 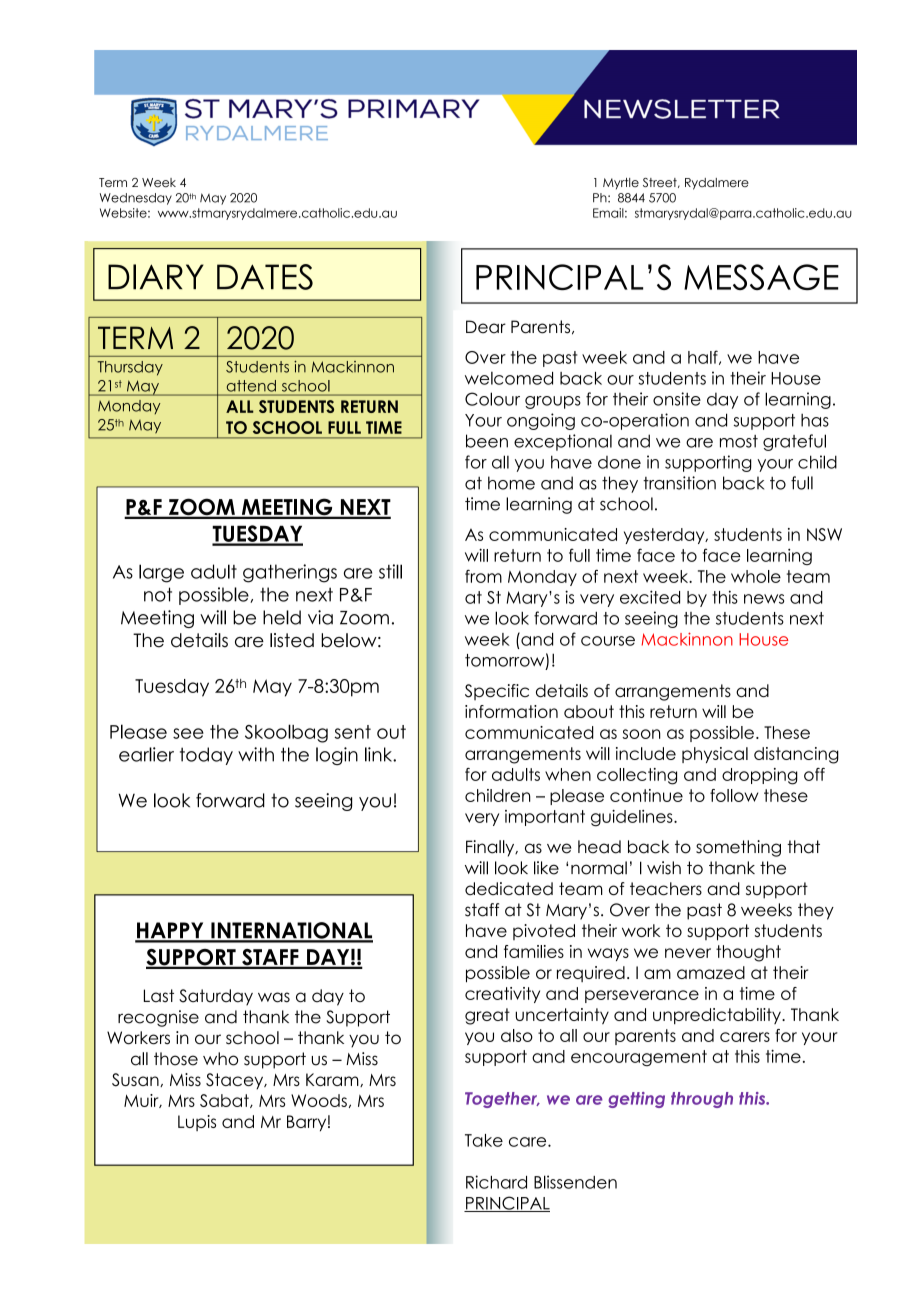 I want to click on today, so click(x=206, y=756).
